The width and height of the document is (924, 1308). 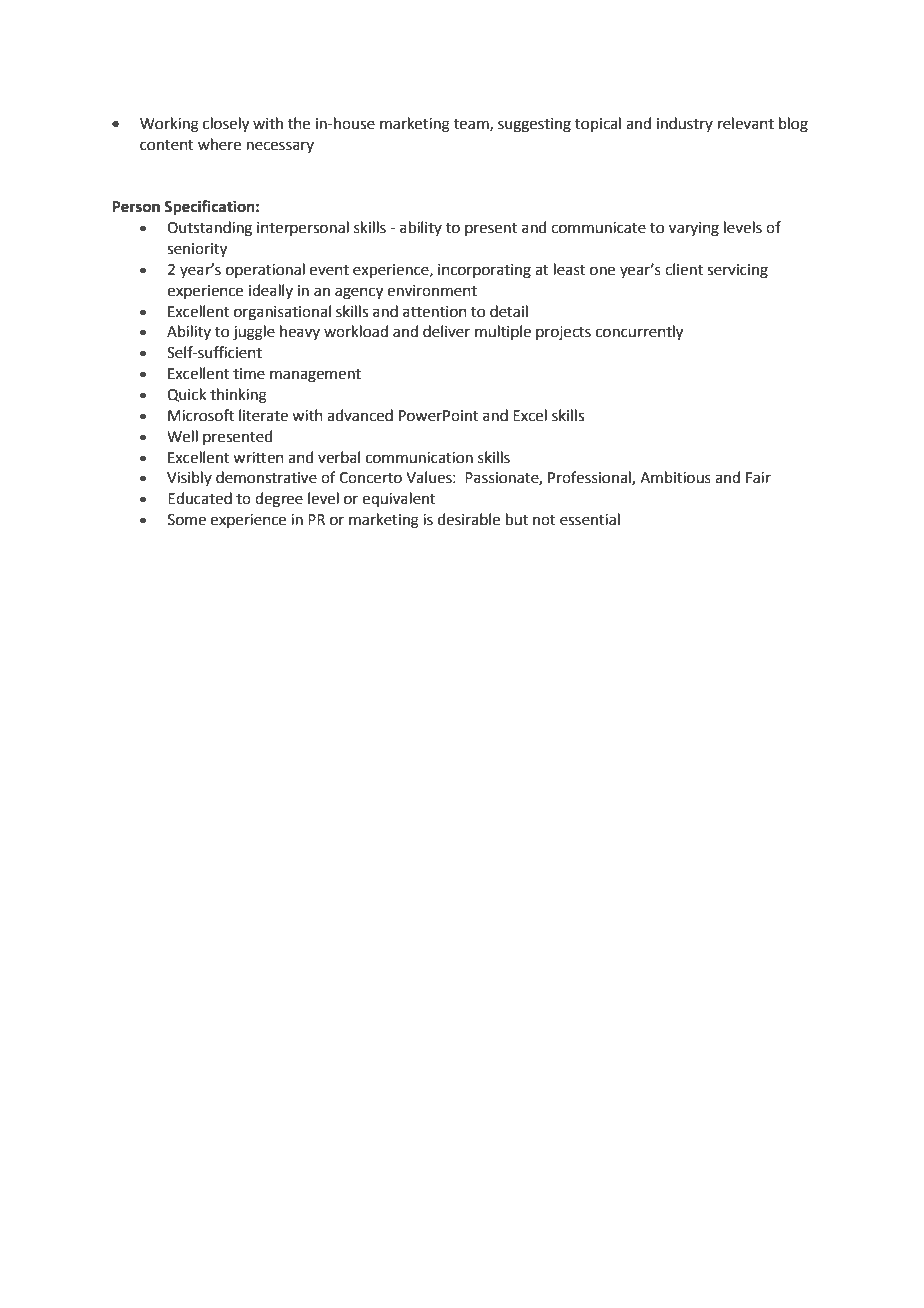 What do you see at coordinates (639, 333) in the document?
I see `concurrently` at bounding box center [639, 333].
